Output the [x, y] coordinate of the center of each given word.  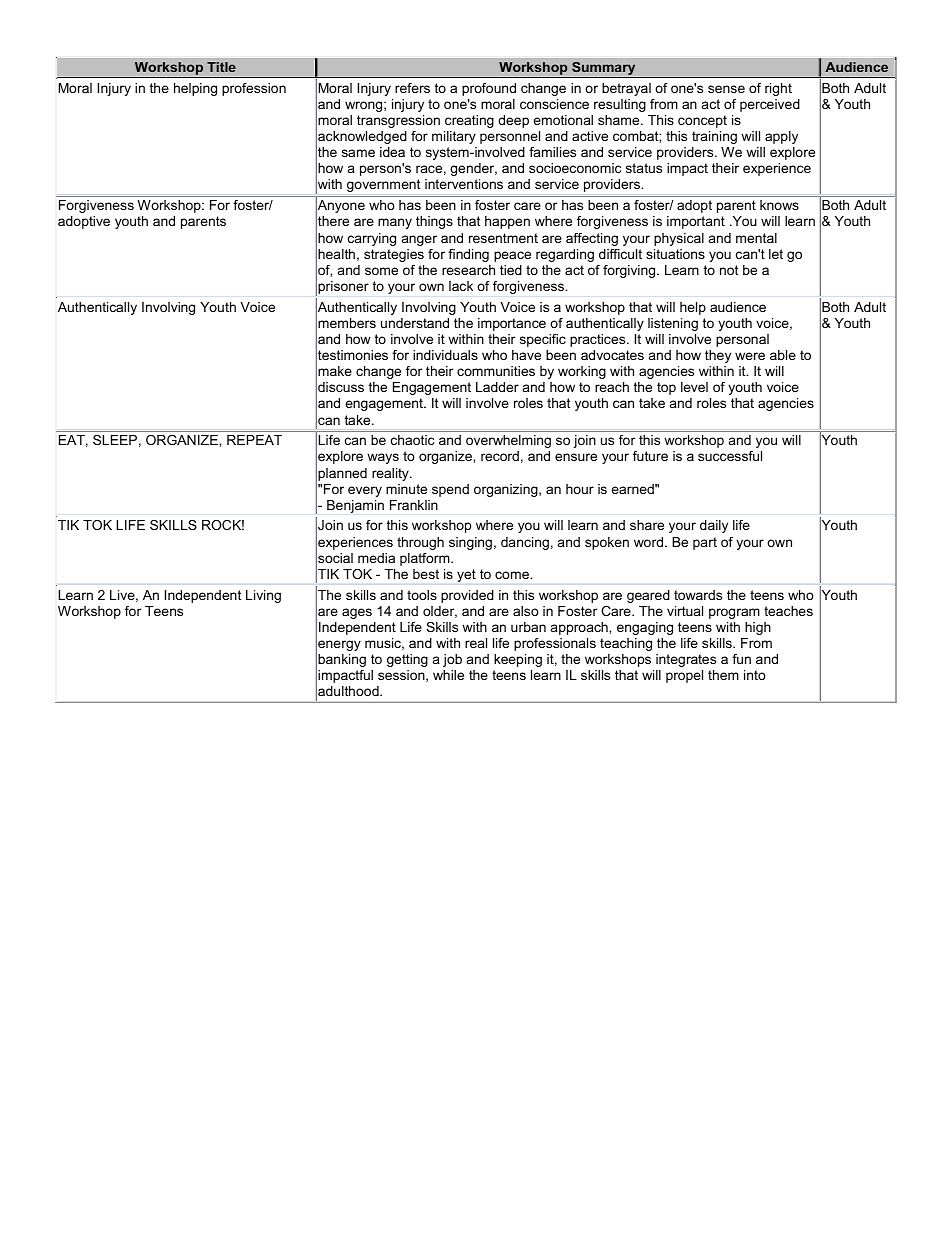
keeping [518, 660]
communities [496, 371]
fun [741, 659]
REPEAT [254, 440]
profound [489, 89]
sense [726, 89]
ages [357, 613]
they [718, 356]
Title [221, 67]
